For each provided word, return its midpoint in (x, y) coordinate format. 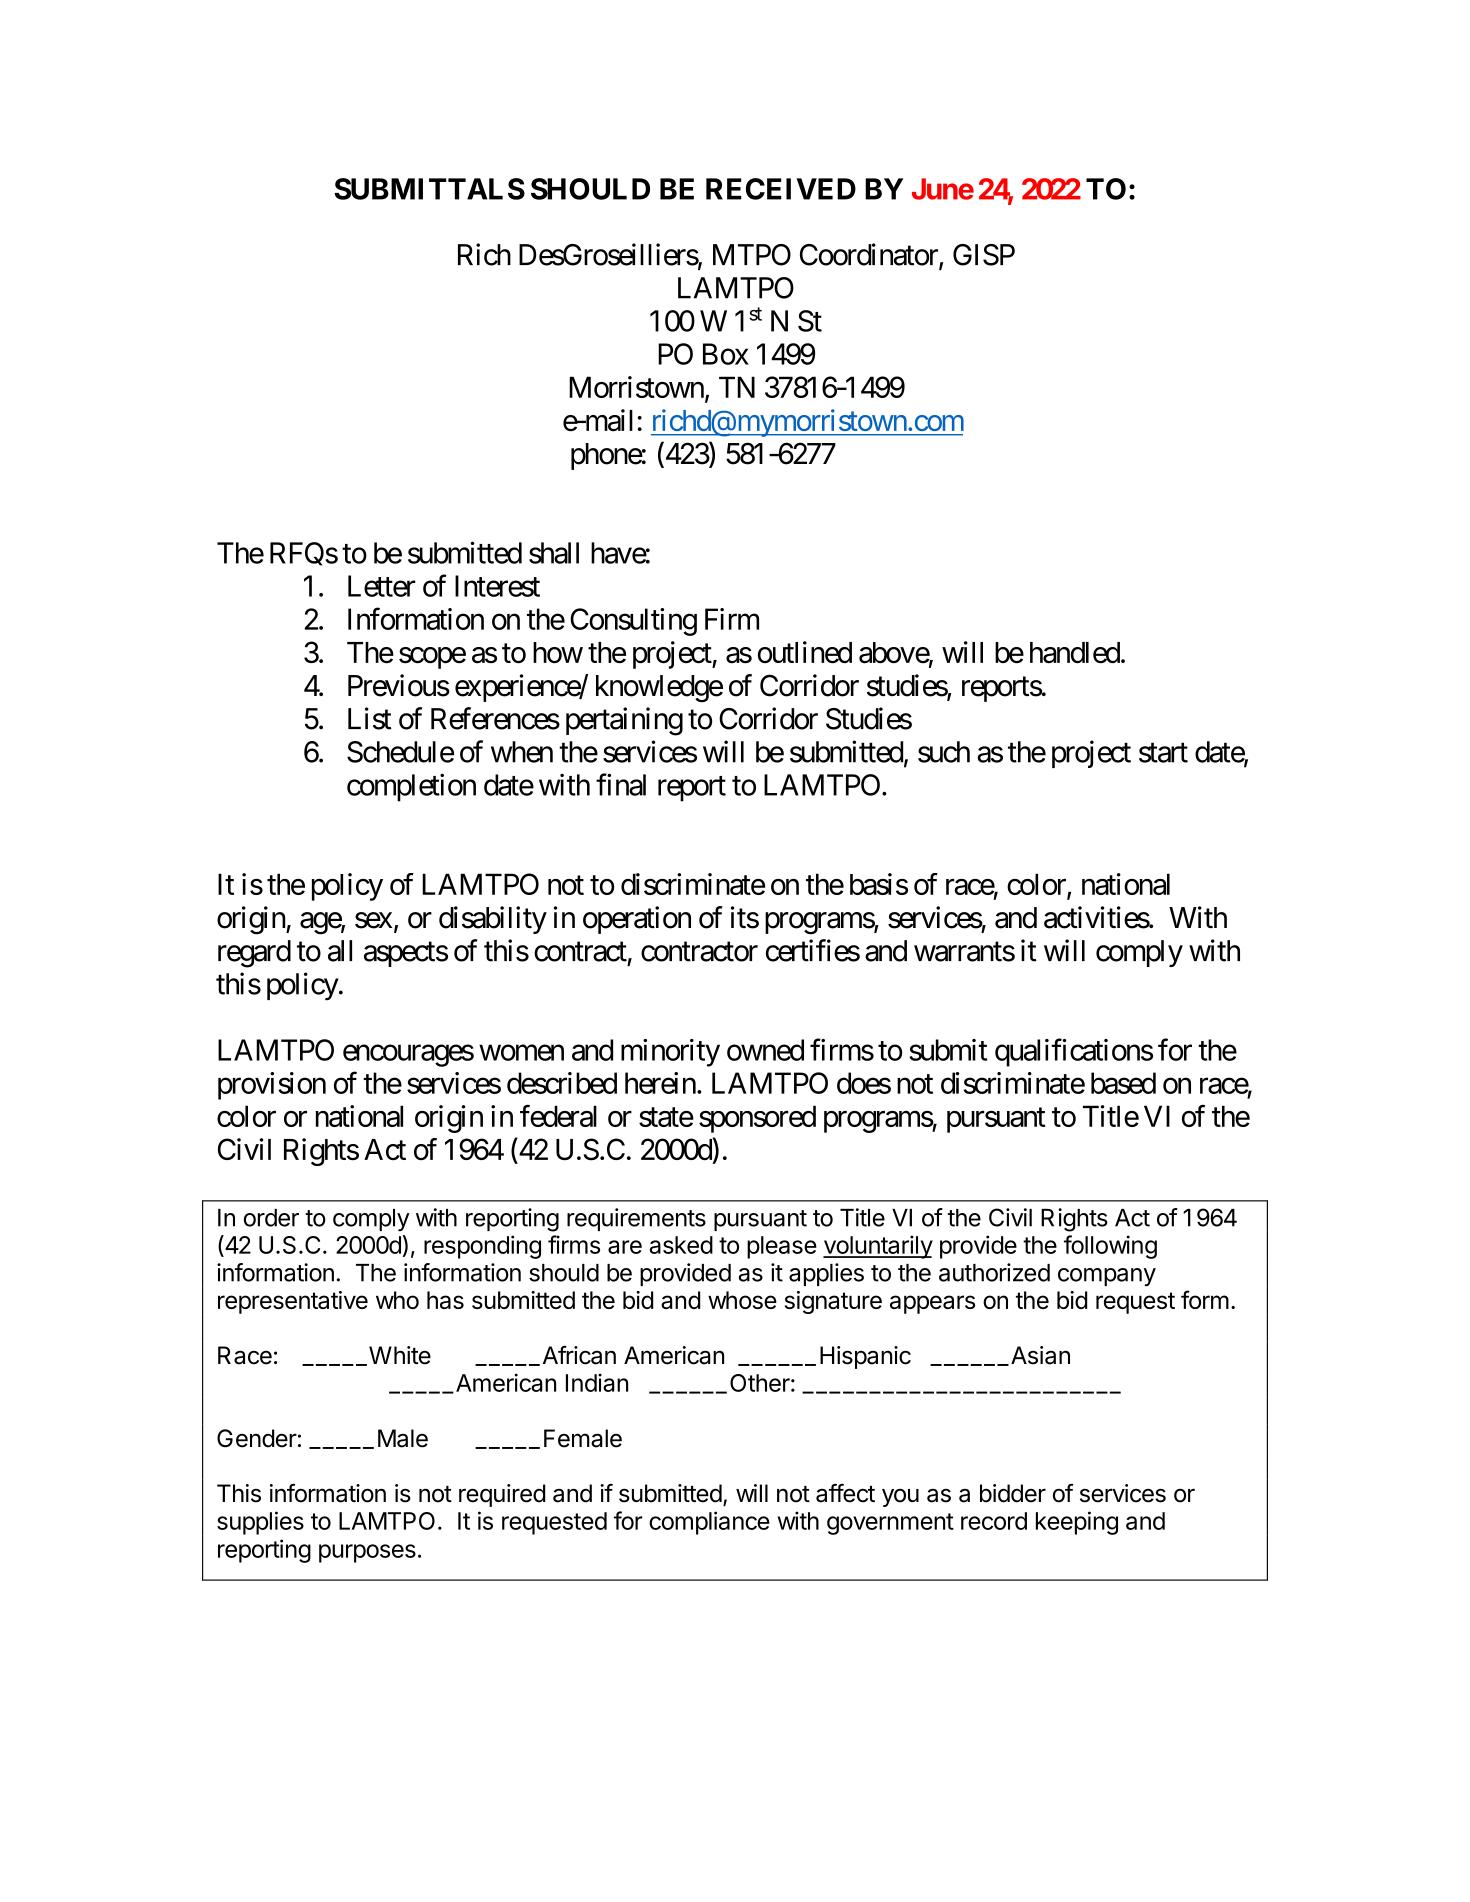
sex (373, 920)
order (271, 1218)
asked (681, 1245)
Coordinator (870, 255)
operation (637, 920)
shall (554, 553)
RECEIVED (781, 189)
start (1163, 753)
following (1110, 1247)
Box (726, 354)
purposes (367, 1553)
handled (1075, 653)
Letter (382, 586)
